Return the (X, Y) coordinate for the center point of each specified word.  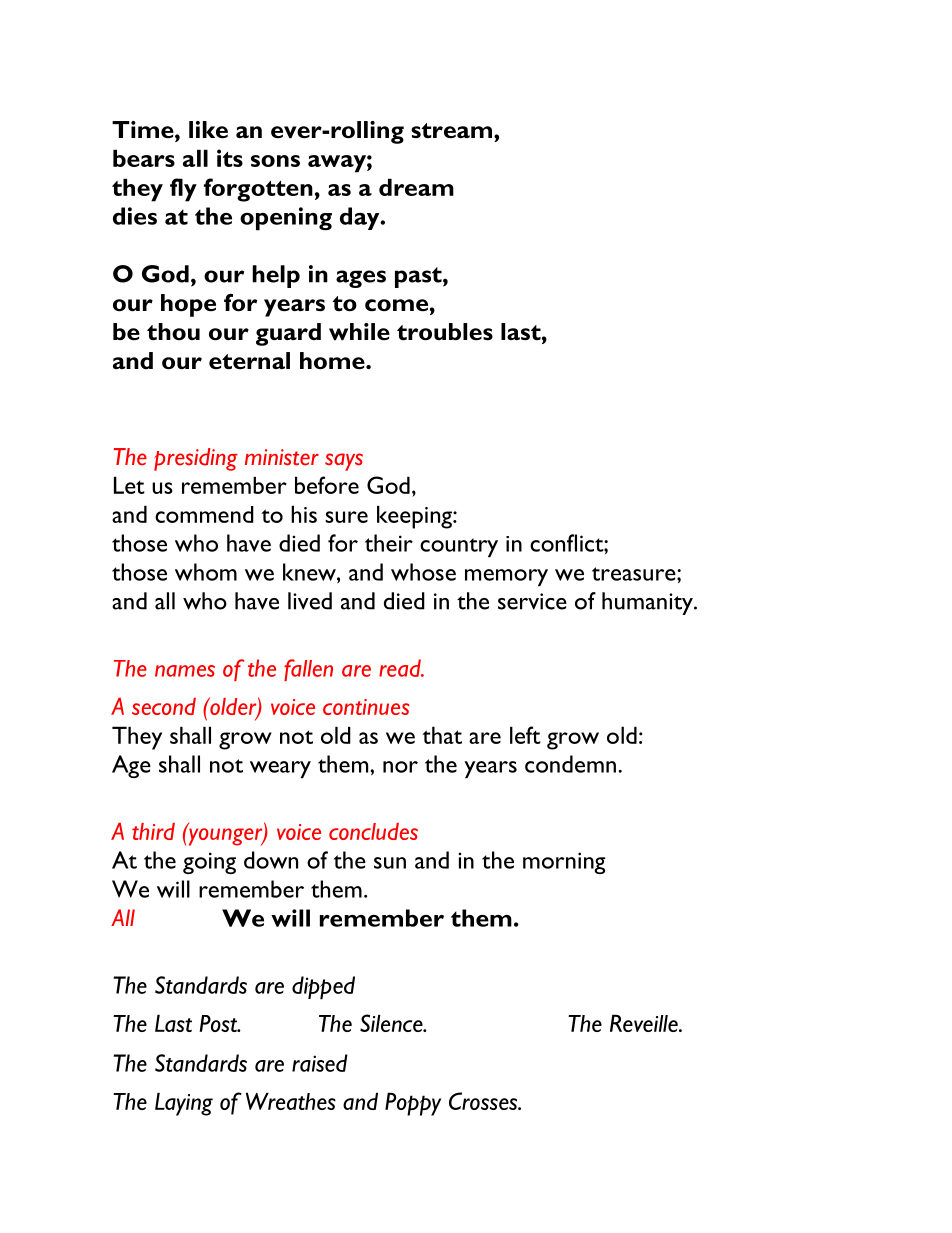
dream (416, 187)
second (164, 706)
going (209, 863)
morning (564, 863)
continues (366, 707)
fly (183, 190)
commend (204, 514)
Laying (184, 1104)
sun (390, 863)
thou (173, 332)
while (359, 332)
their (389, 543)
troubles (445, 332)
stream (453, 131)
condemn (570, 764)
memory (506, 577)
